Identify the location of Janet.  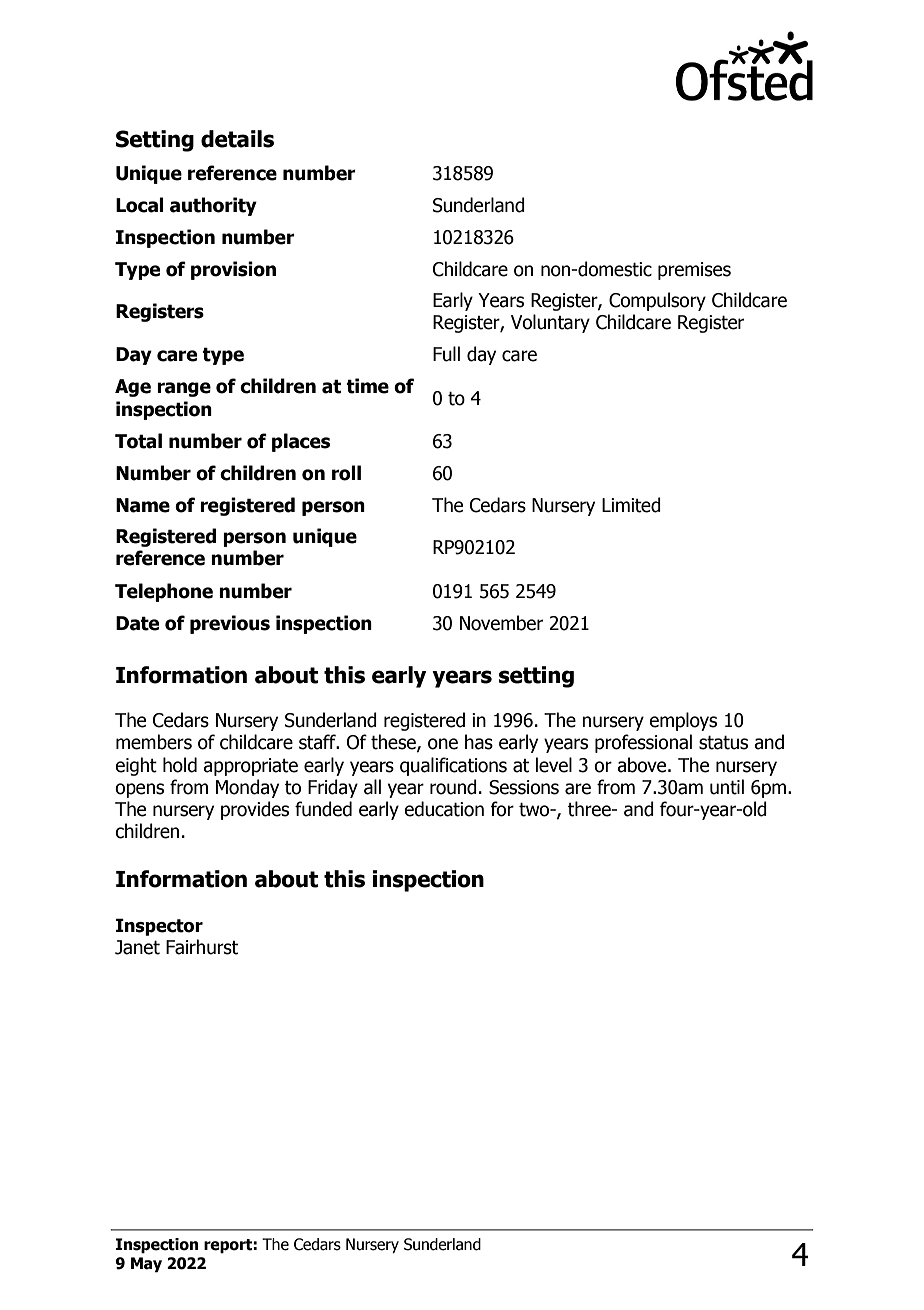
(137, 947).
